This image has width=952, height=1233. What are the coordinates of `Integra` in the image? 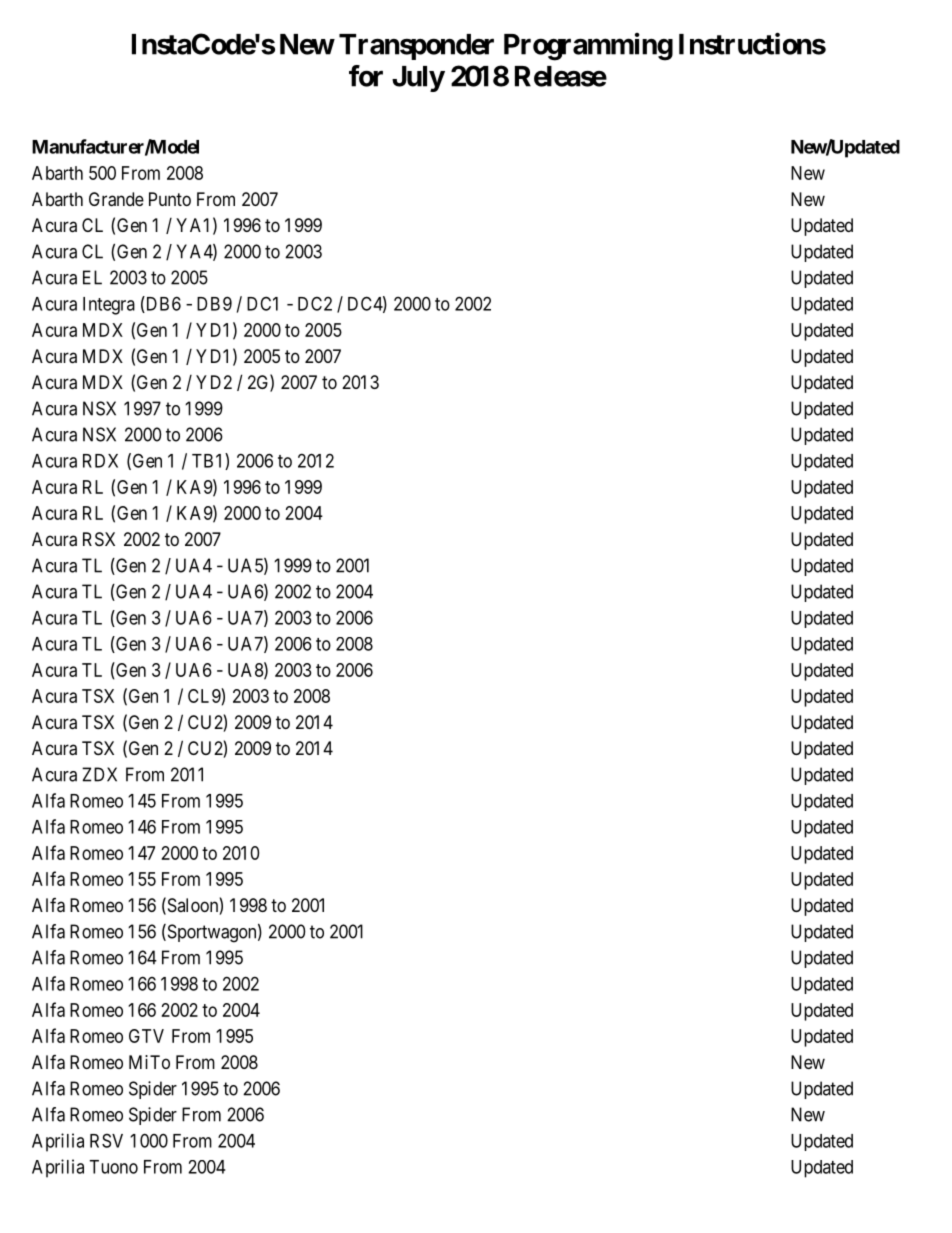 It's located at (109, 306).
